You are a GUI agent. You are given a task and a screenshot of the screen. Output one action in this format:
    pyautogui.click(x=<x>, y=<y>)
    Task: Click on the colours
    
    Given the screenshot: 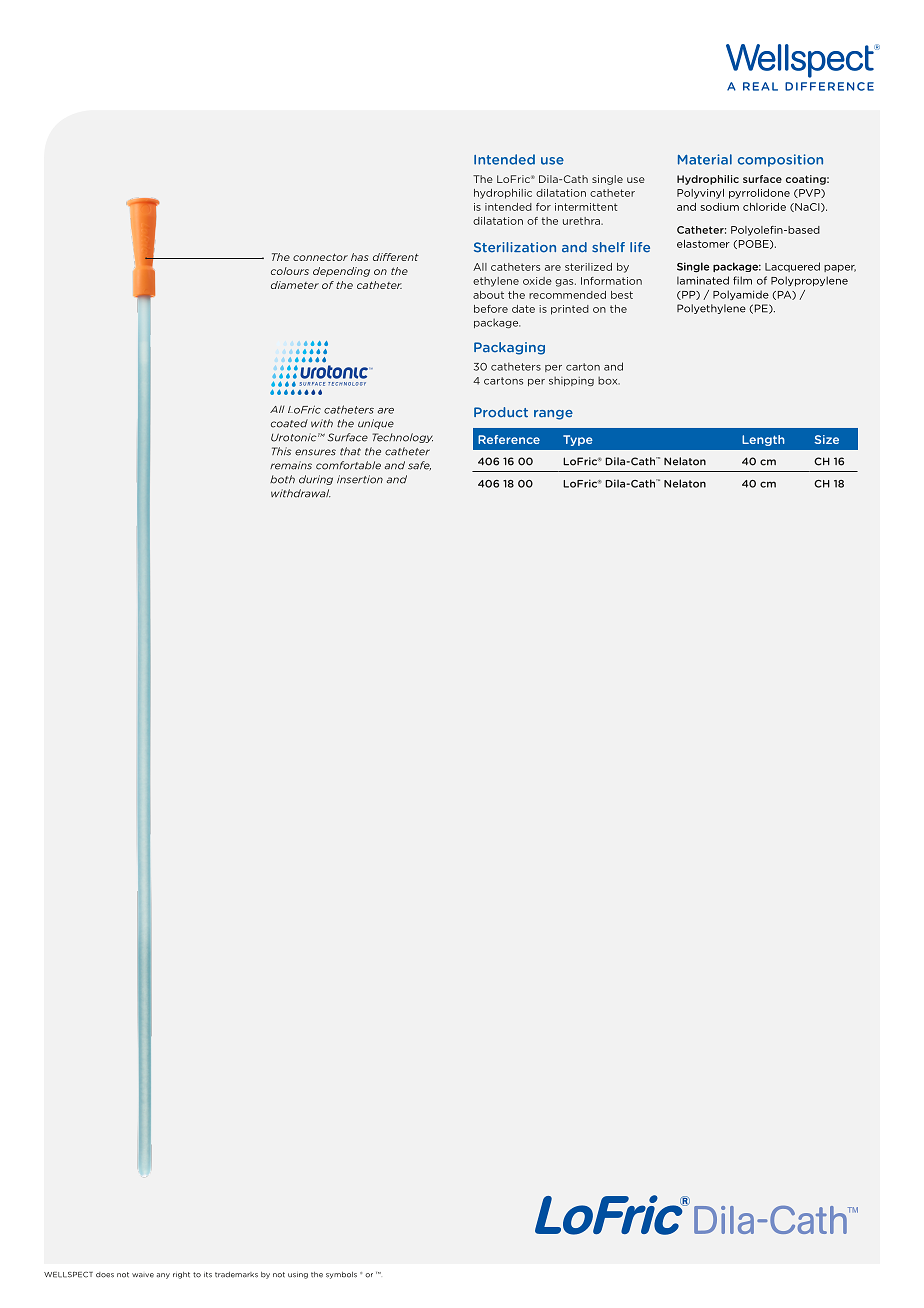 What is the action you would take?
    pyautogui.click(x=290, y=271)
